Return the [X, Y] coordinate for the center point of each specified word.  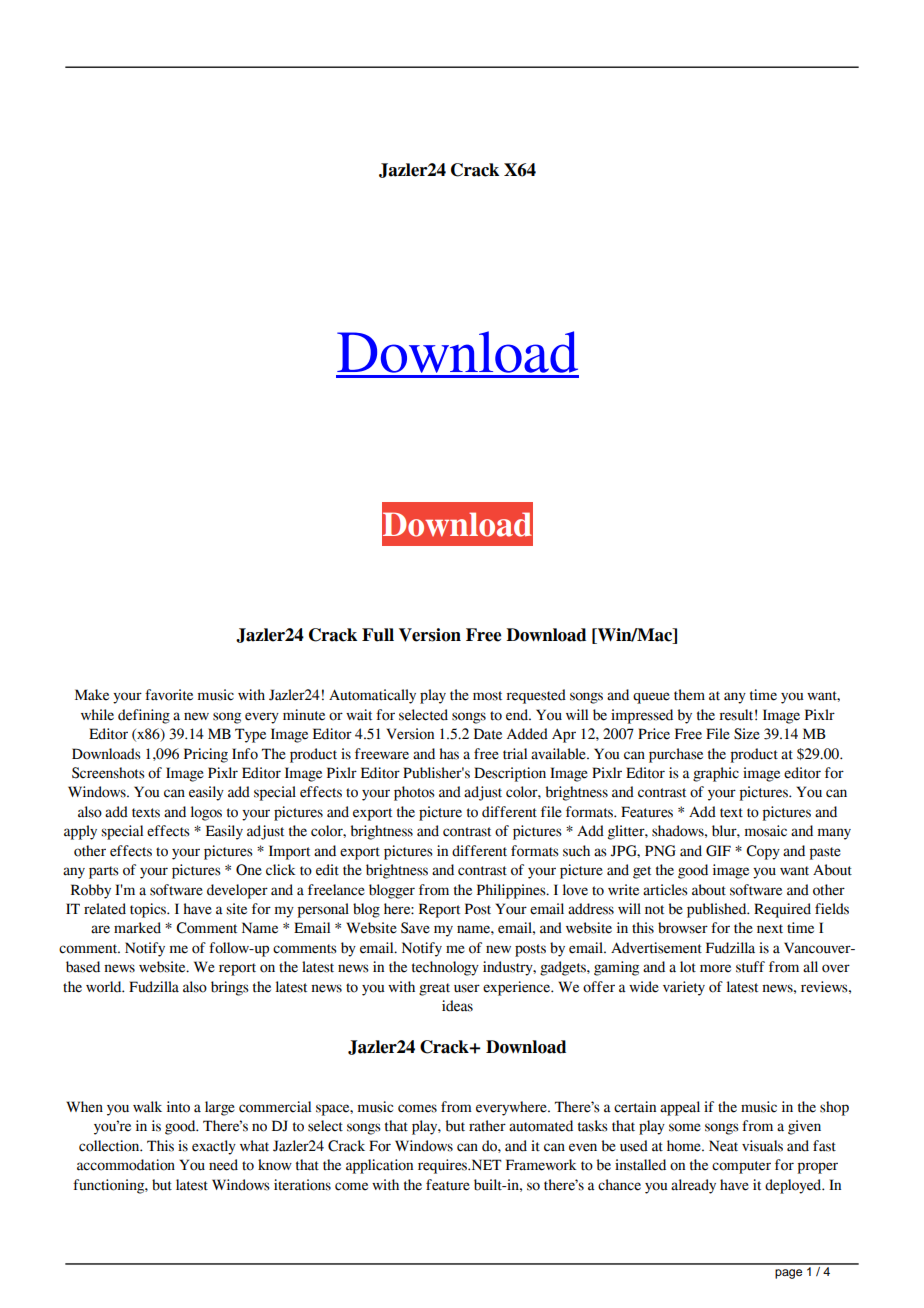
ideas [457, 1006]
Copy [763, 852]
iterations [302, 1185]
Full [378, 635]
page [788, 1274]
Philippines [512, 891]
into [178, 1107]
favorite [169, 695]
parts [104, 872]
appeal [680, 1108]
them [689, 695]
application [379, 1166]
